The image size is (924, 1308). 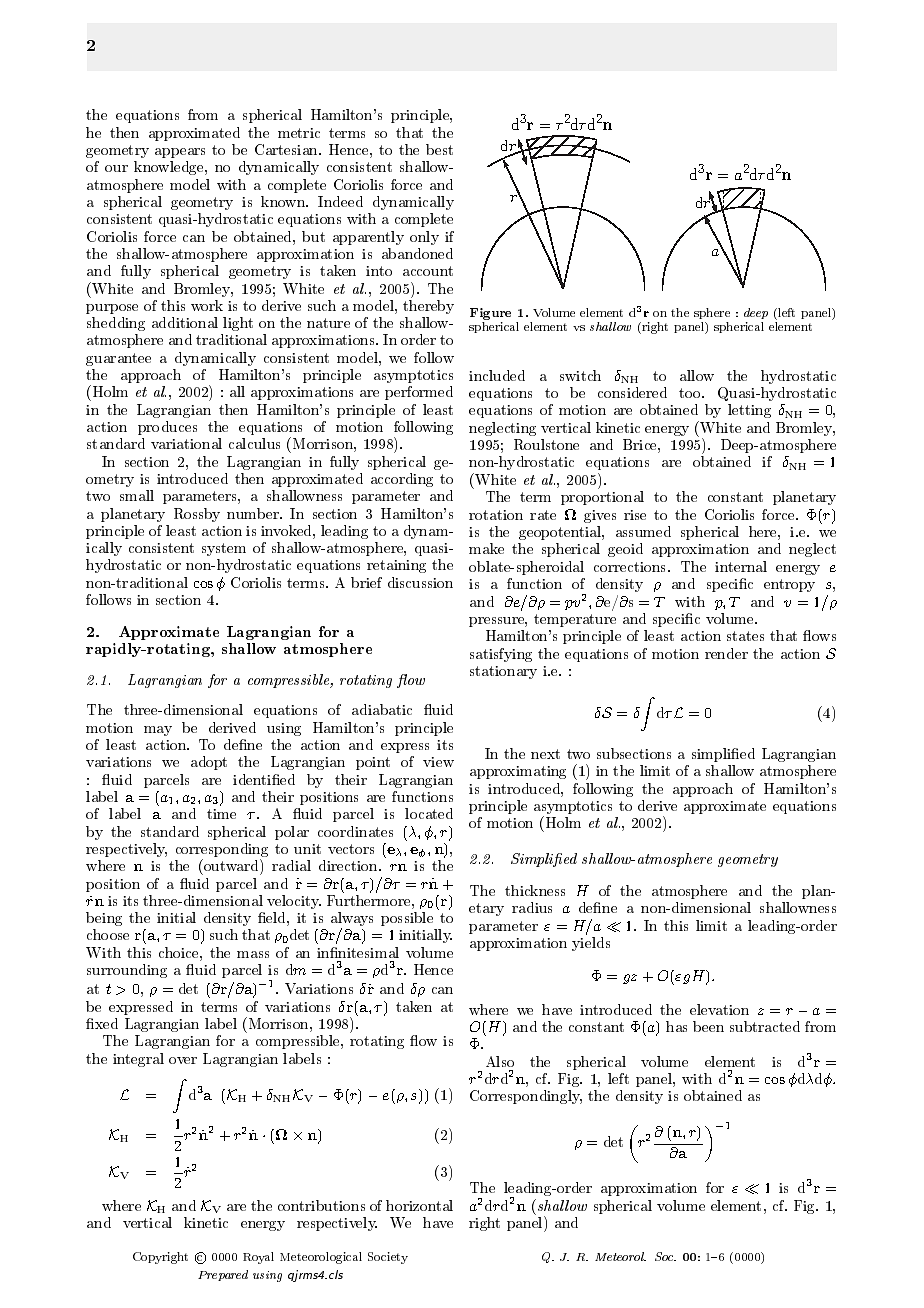 What do you see at coordinates (223, 1275) in the image?
I see `Prepared` at bounding box center [223, 1275].
